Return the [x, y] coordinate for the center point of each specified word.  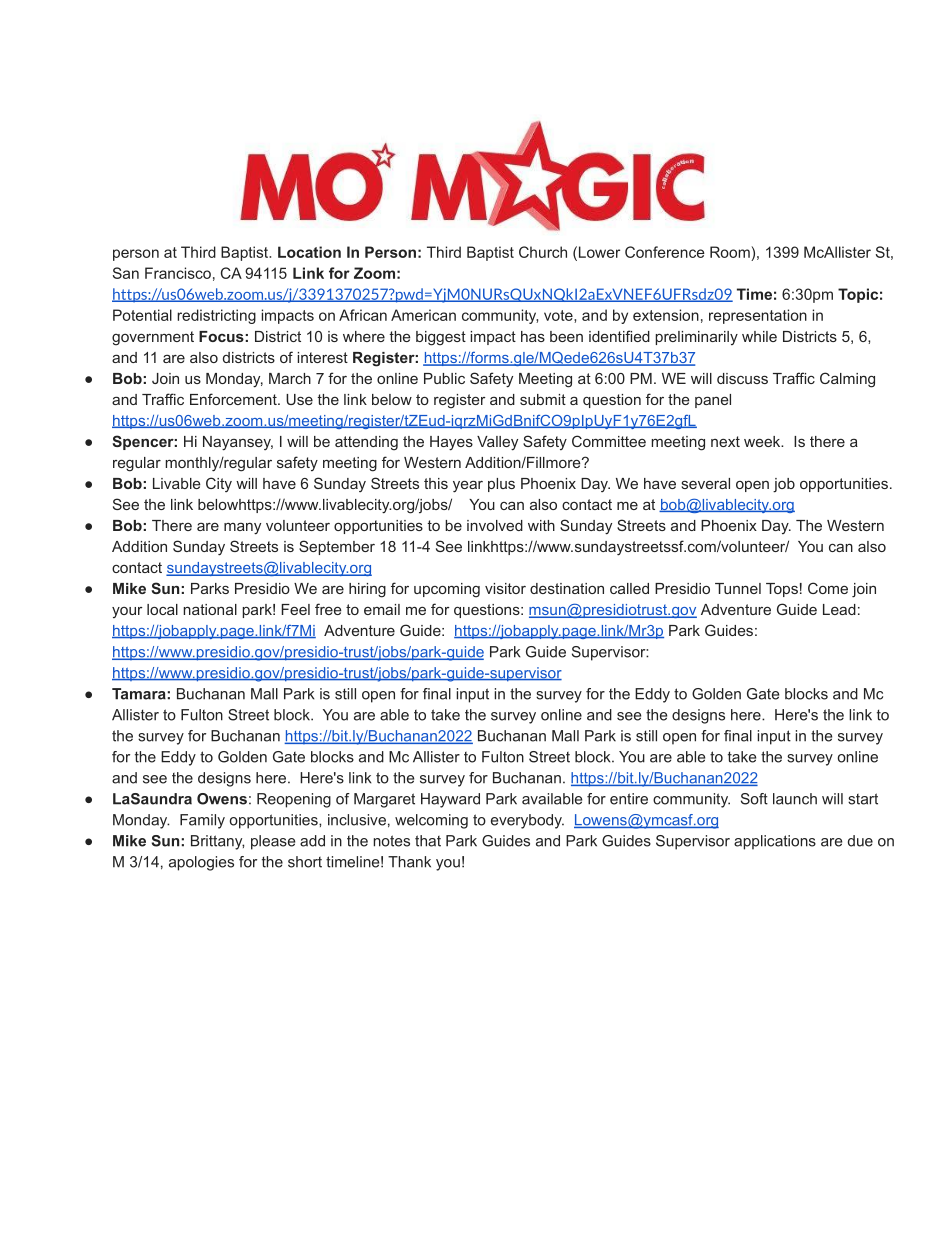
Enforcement [234, 399]
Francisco [178, 273]
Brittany [217, 842]
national [210, 609]
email [382, 609]
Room [731, 252]
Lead [839, 609]
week [763, 441]
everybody [527, 821]
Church [543, 252]
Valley [497, 443]
